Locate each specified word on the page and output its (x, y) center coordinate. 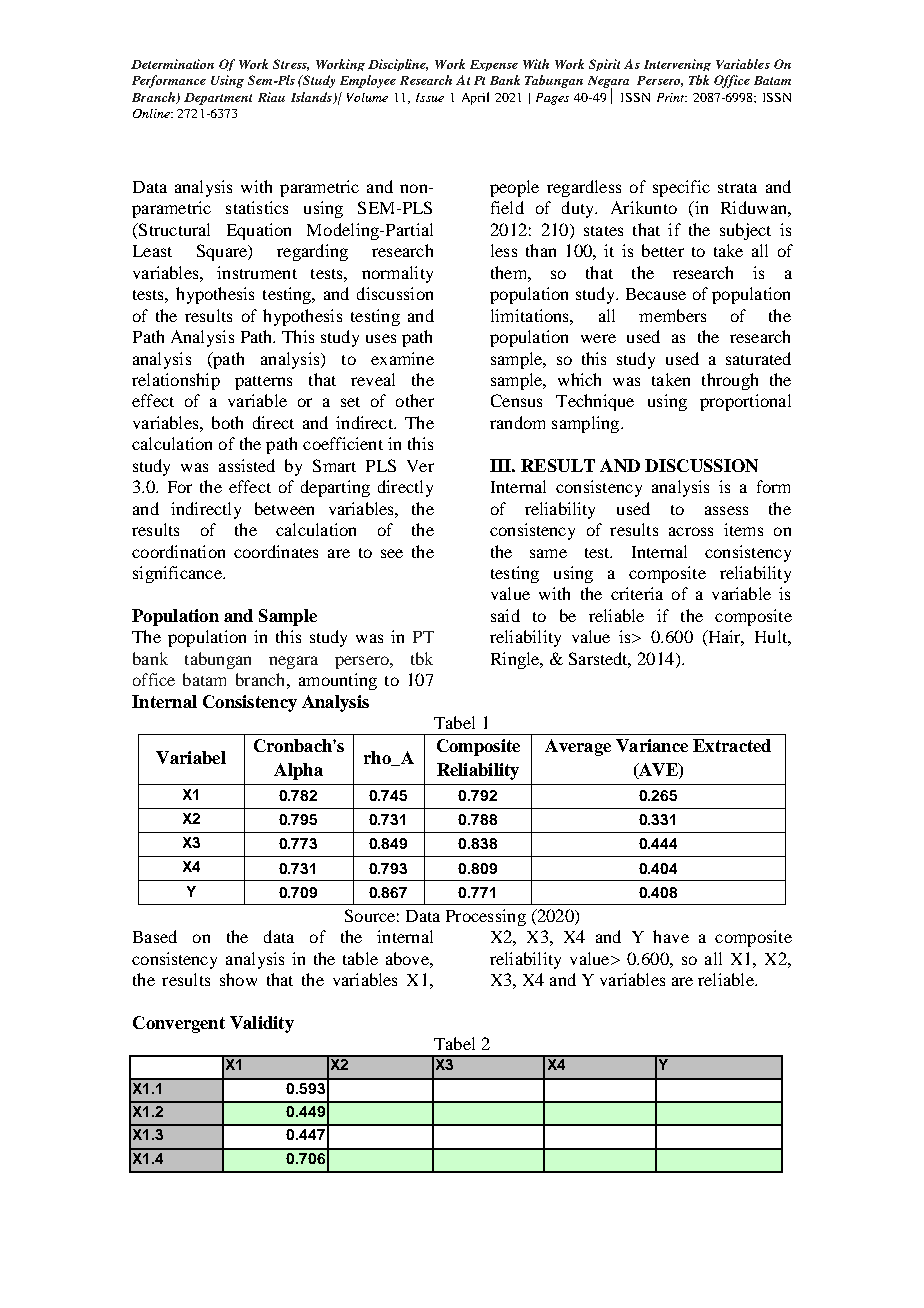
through (730, 381)
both (227, 422)
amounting (338, 681)
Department (218, 99)
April (475, 98)
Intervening (677, 65)
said (505, 615)
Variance (652, 745)
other (415, 400)
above (408, 958)
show (238, 979)
